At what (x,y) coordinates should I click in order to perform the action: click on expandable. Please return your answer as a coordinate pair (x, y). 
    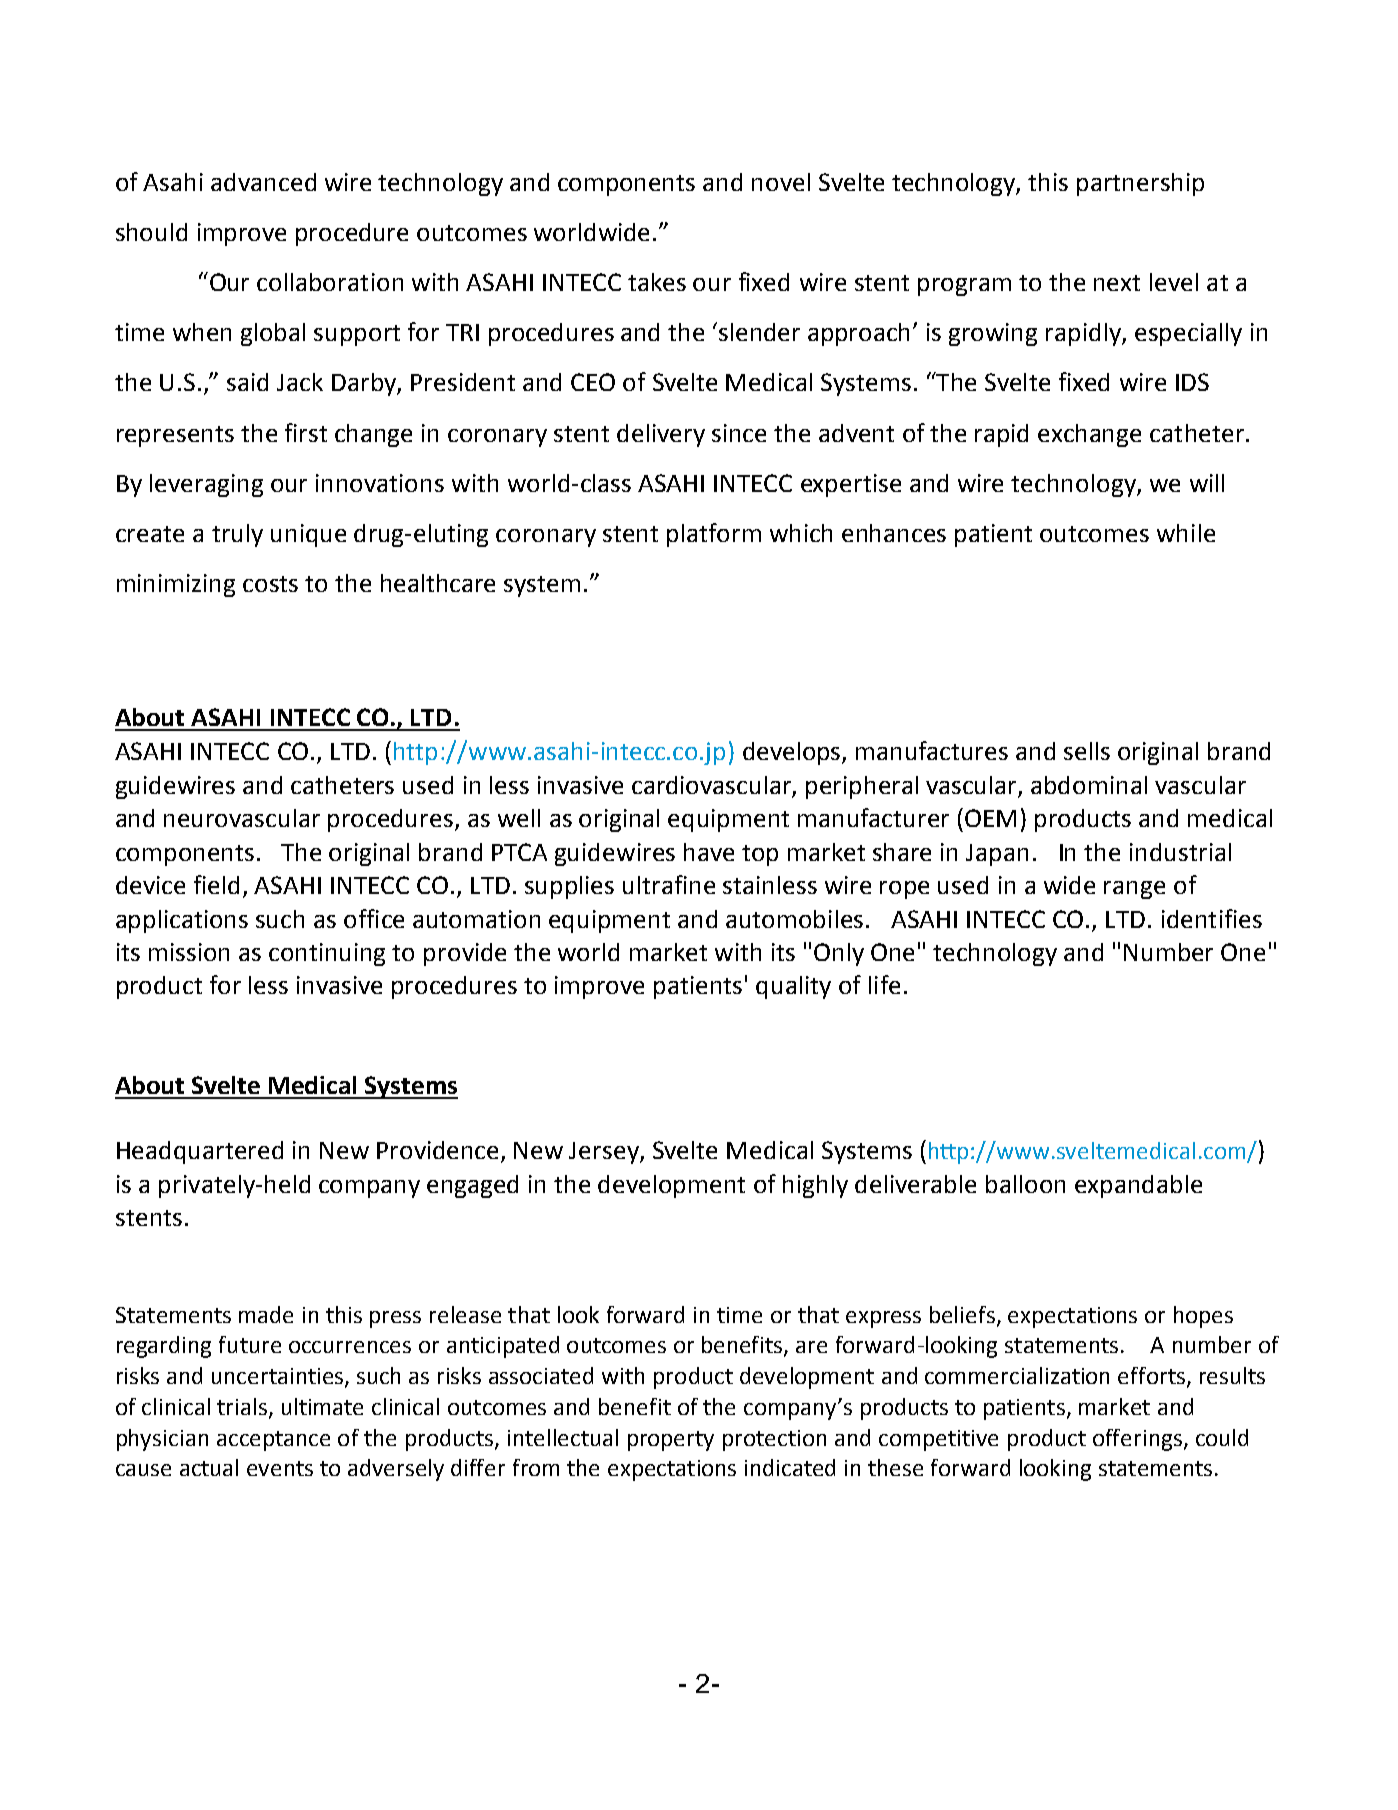
    Looking at the image, I should click on (1138, 1186).
